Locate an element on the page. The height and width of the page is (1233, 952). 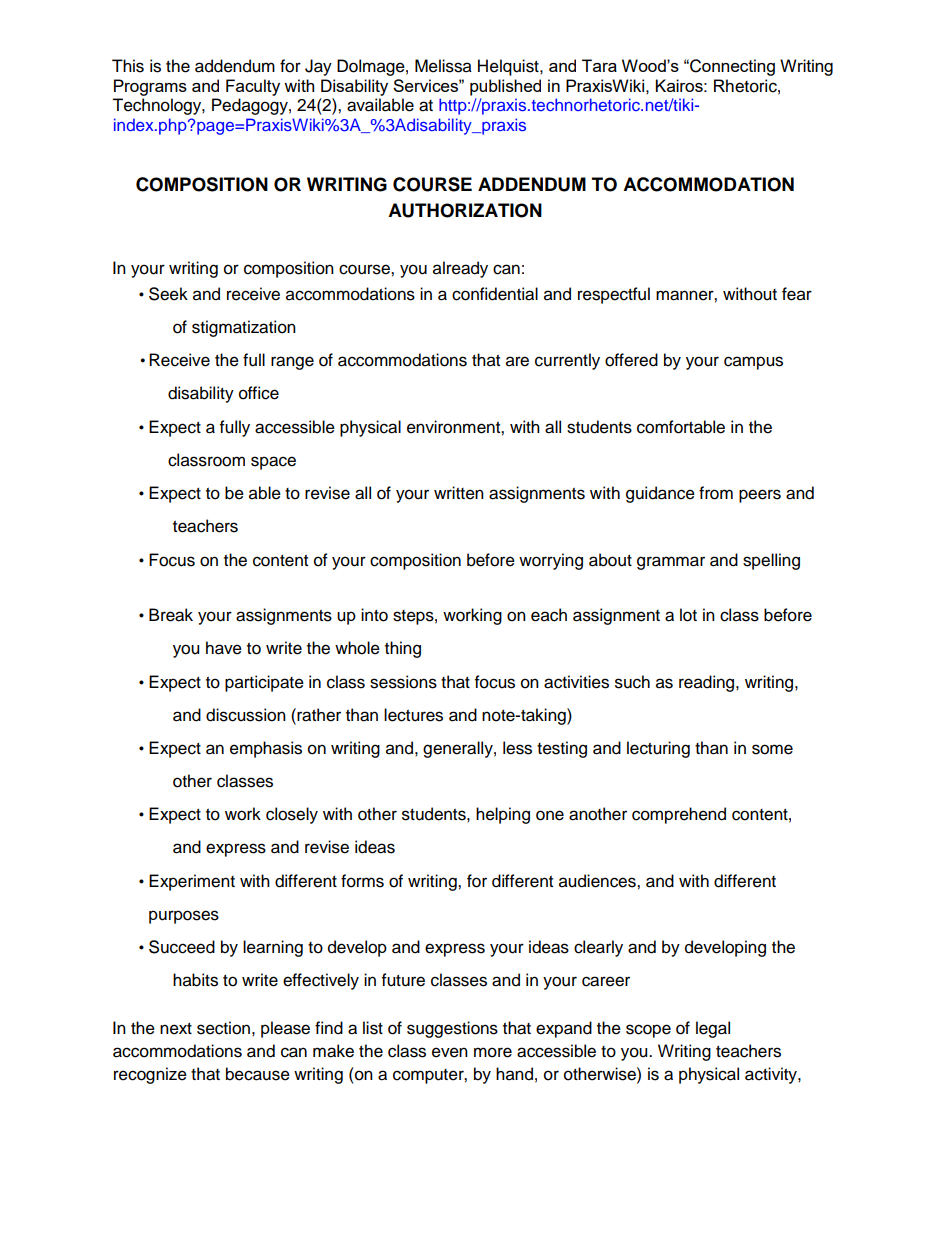
written is located at coordinates (459, 493).
